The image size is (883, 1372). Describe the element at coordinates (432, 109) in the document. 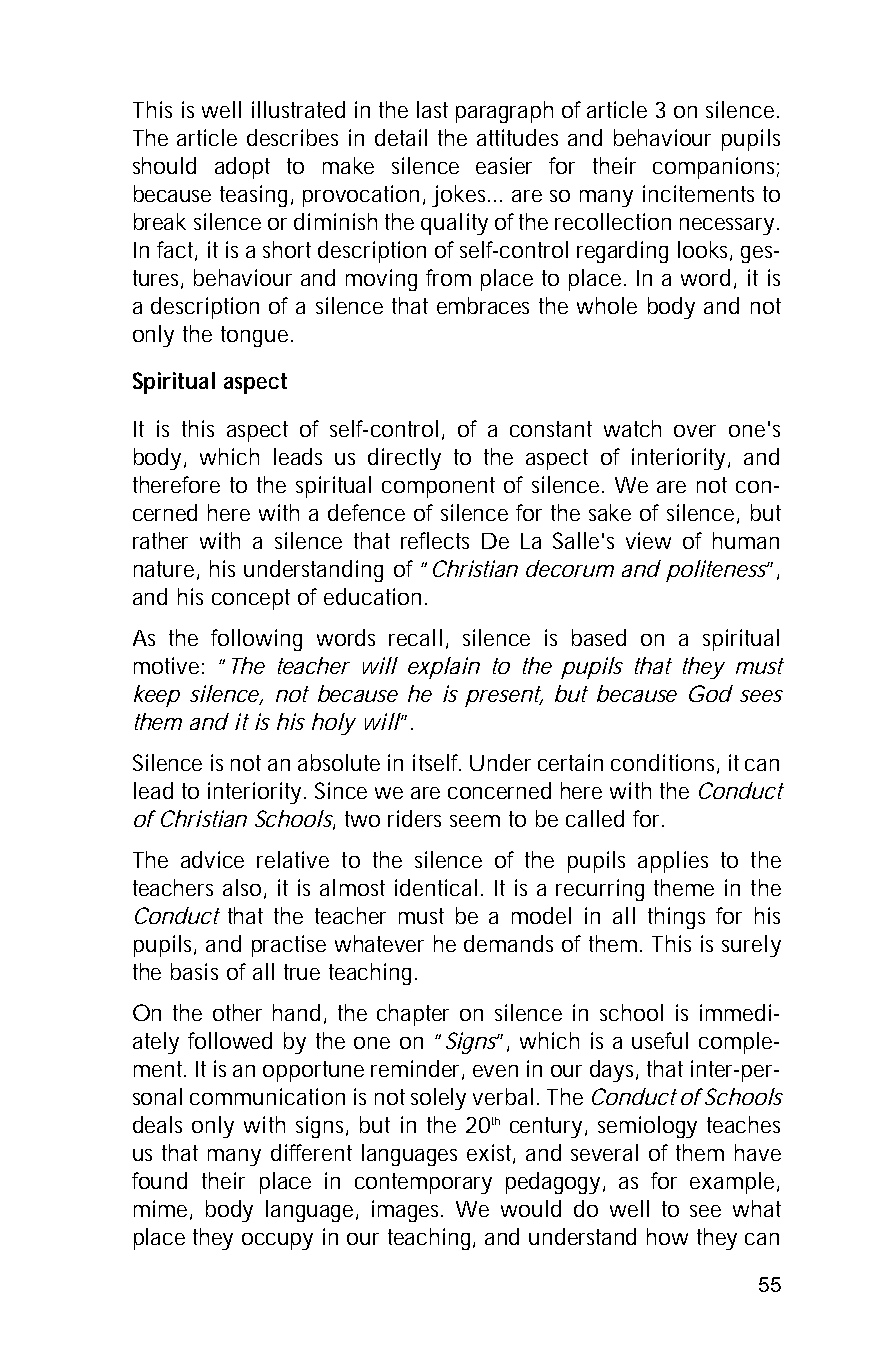

I see `last` at that location.
